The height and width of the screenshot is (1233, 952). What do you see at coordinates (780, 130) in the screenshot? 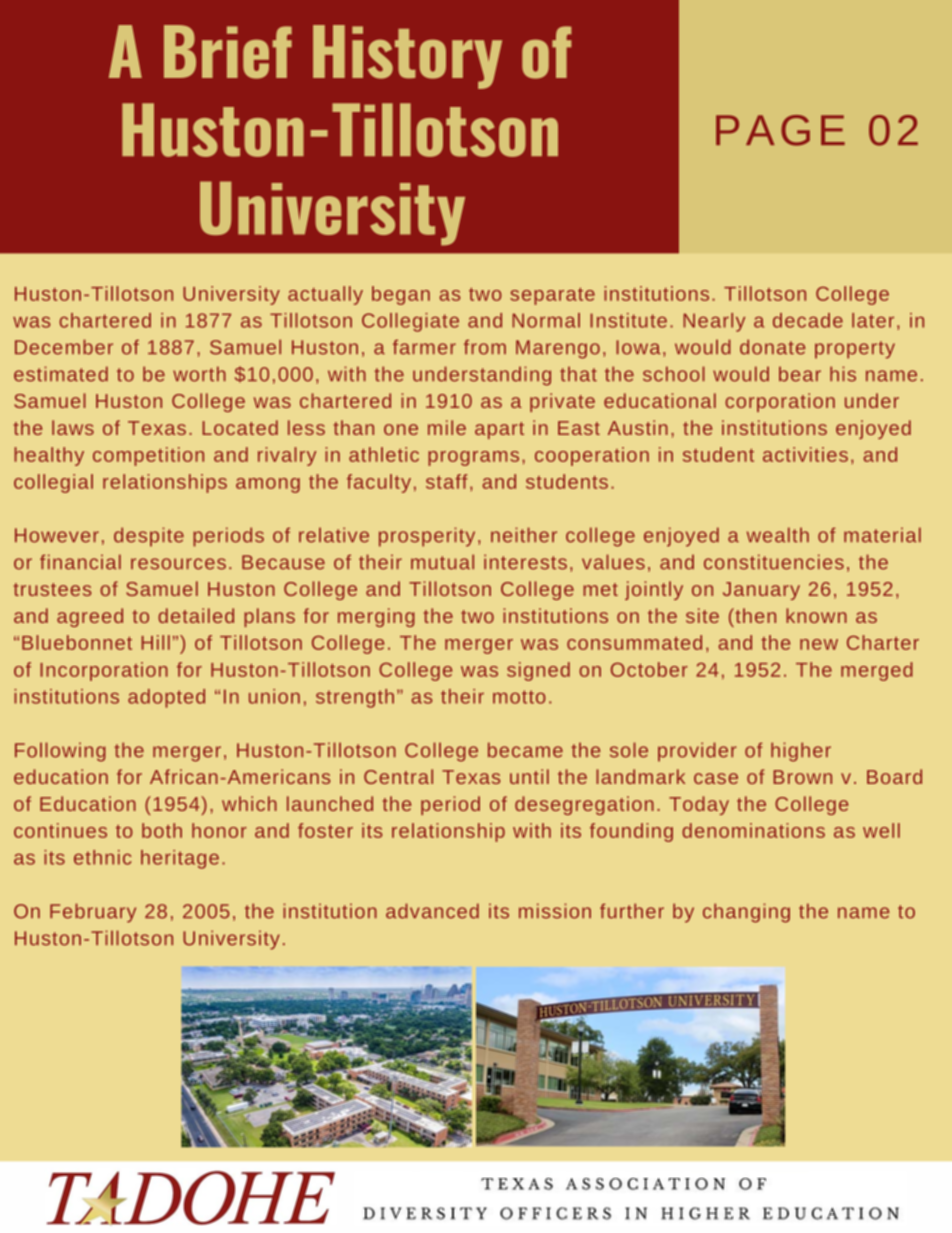
I see `PAGE` at bounding box center [780, 130].
